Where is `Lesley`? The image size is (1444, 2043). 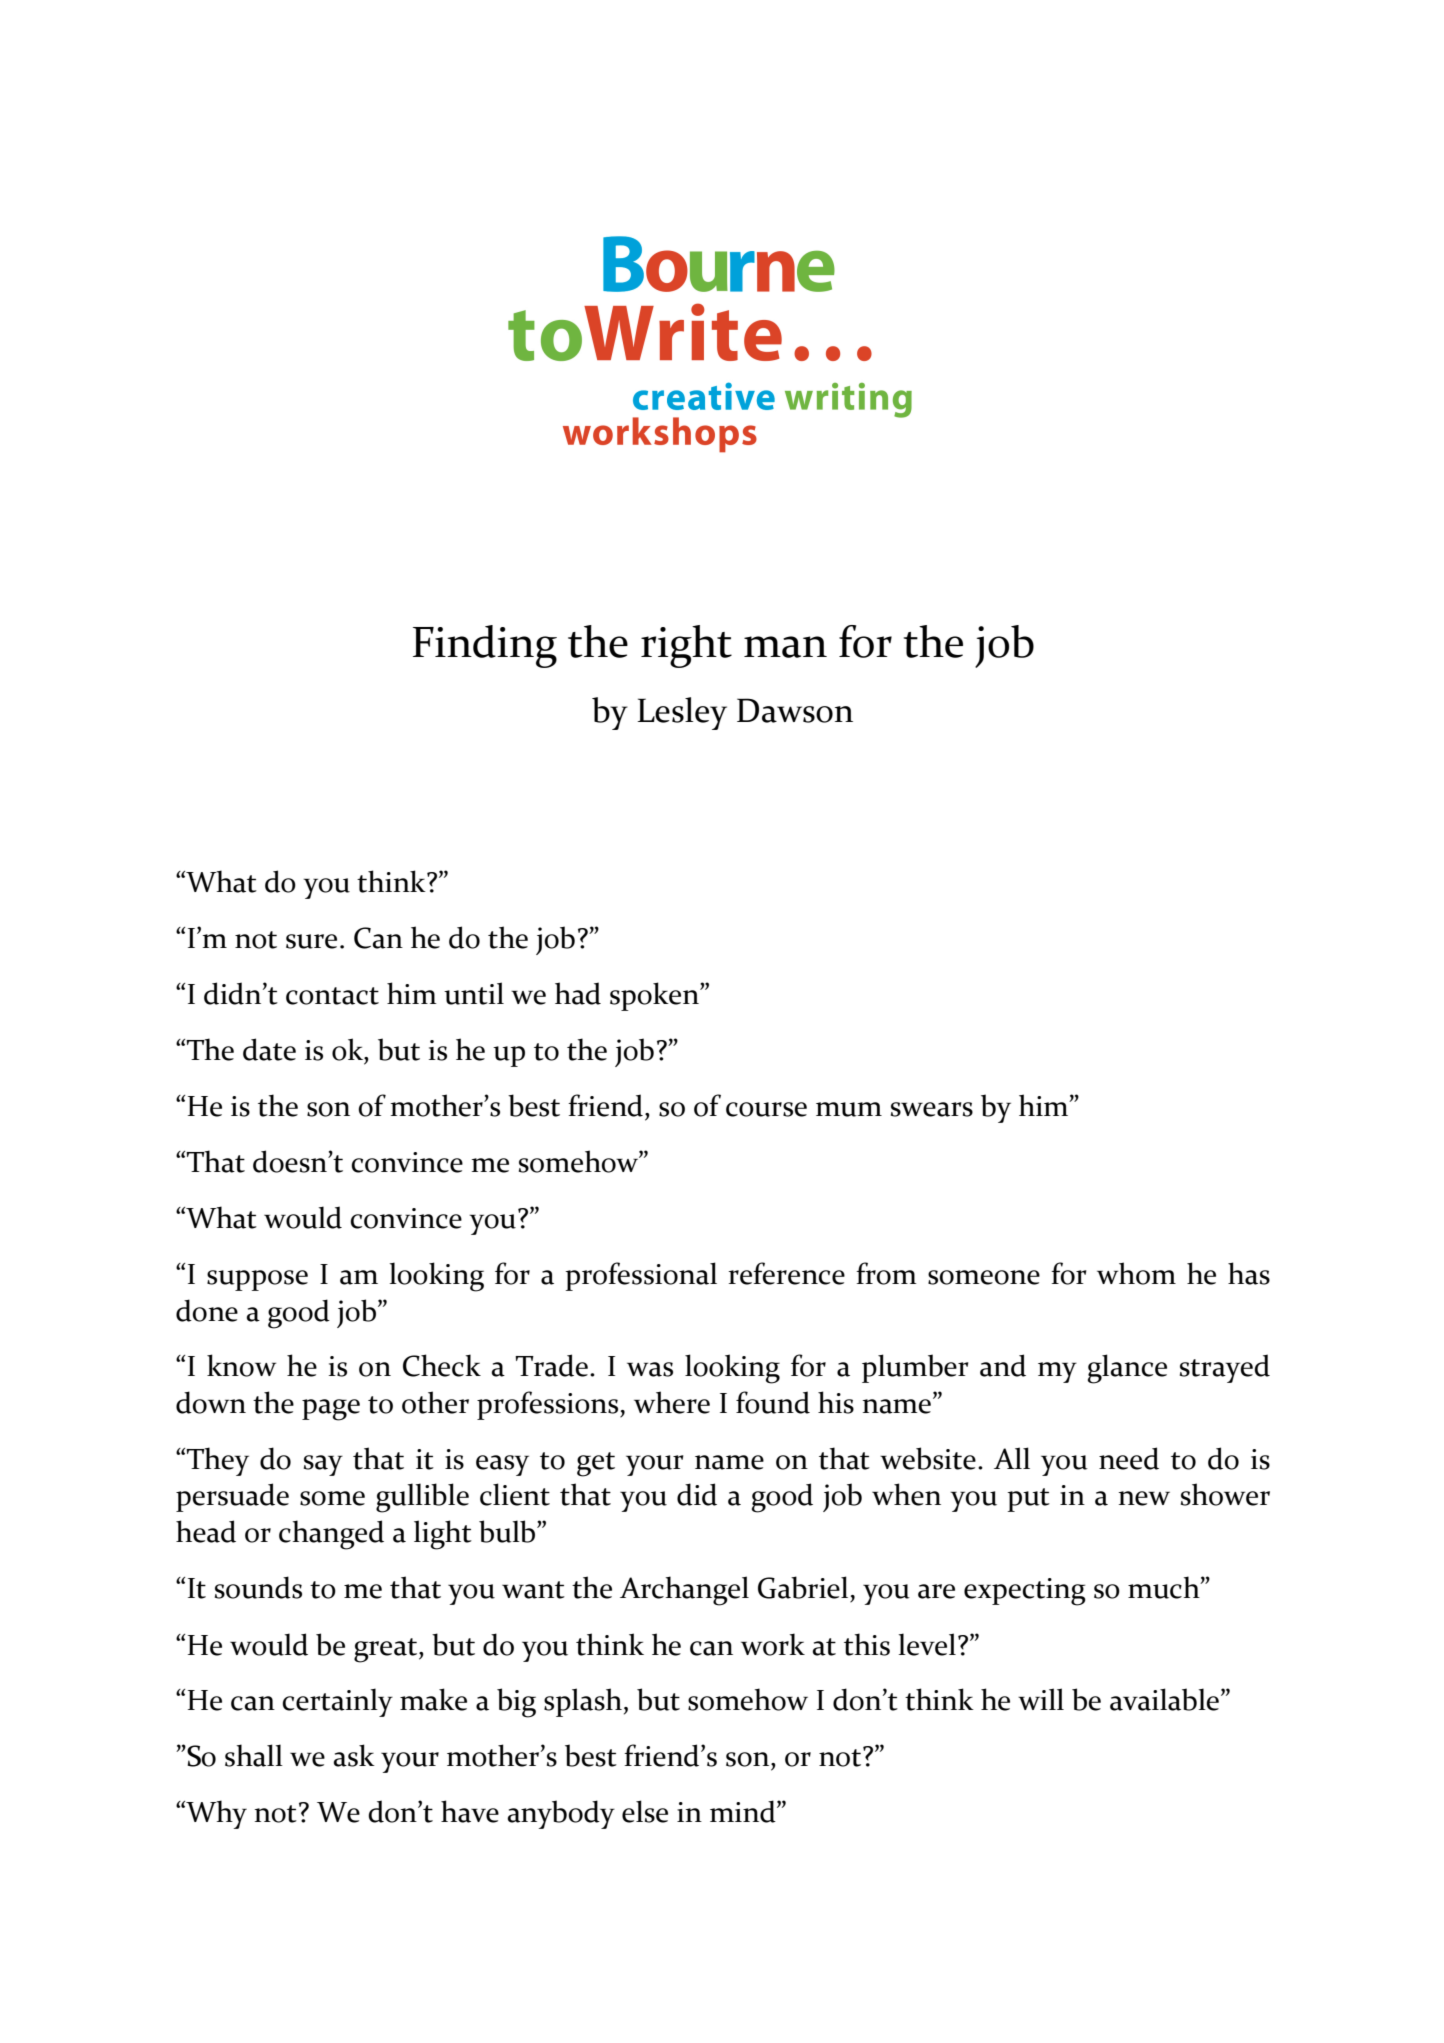 Lesley is located at coordinates (682, 713).
